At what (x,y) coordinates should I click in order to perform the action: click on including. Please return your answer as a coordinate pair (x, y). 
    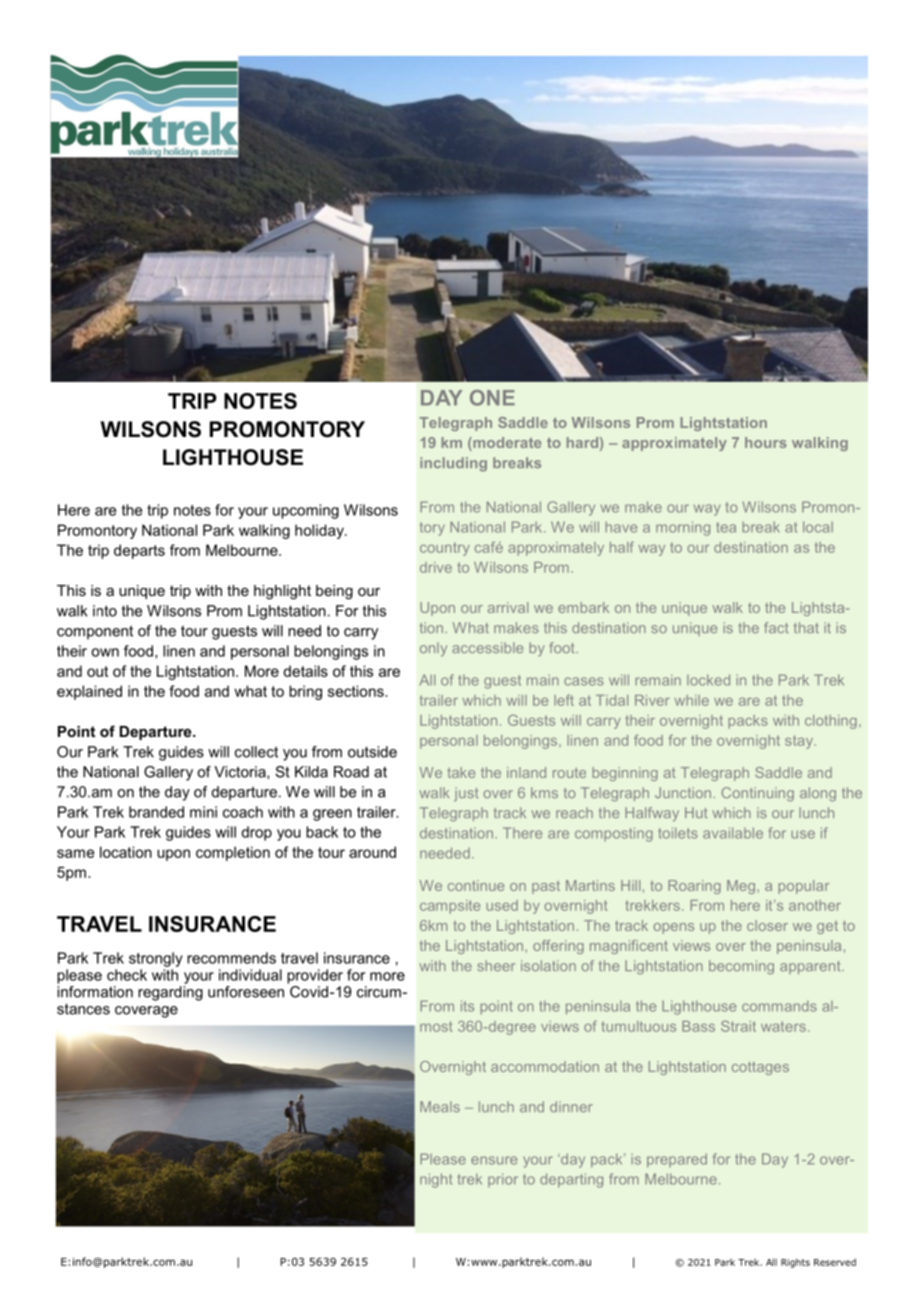
    Looking at the image, I should click on (453, 464).
